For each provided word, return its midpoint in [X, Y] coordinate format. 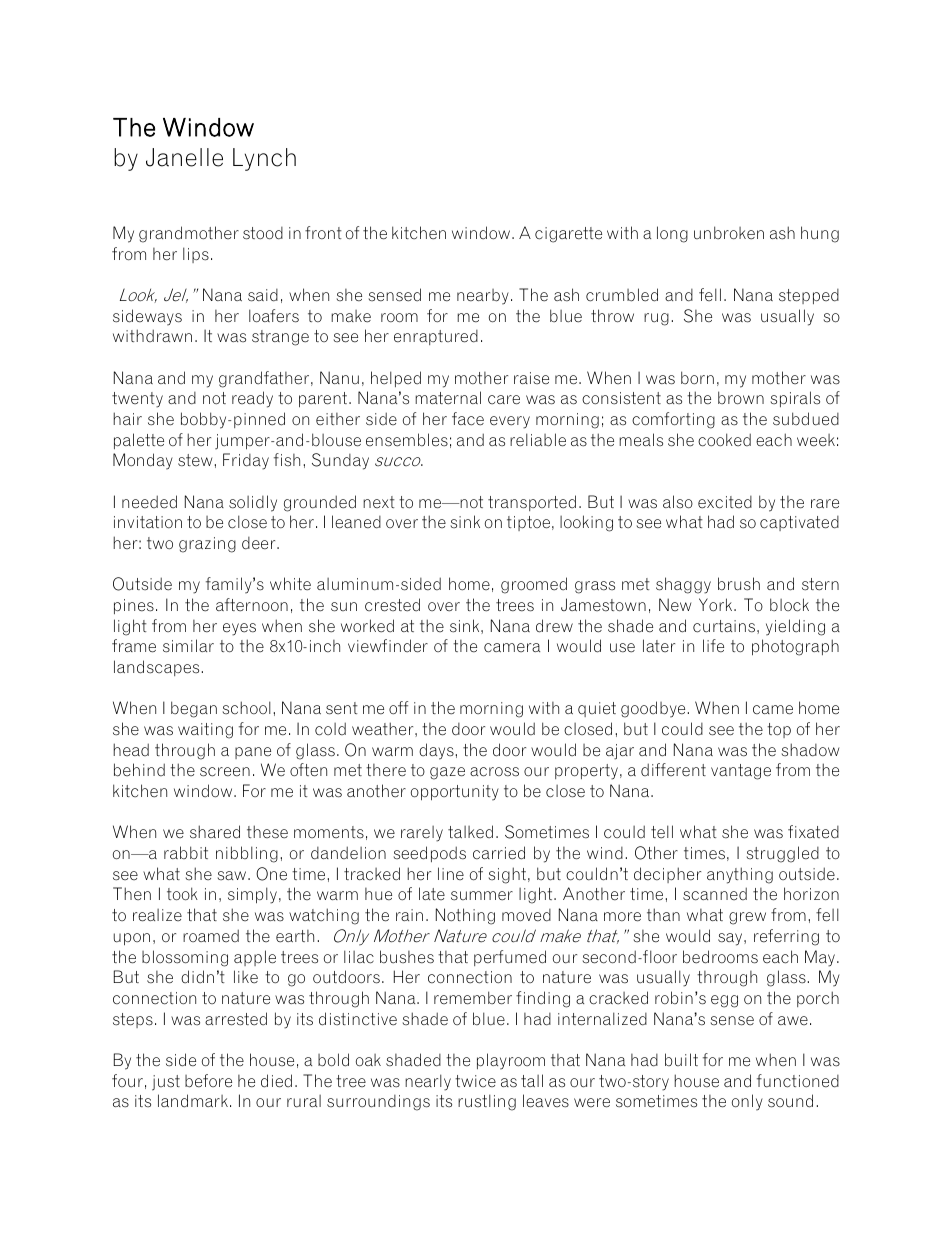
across [494, 772]
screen [225, 772]
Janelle [184, 157]
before [208, 1081]
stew [195, 460]
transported [532, 503]
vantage [741, 772]
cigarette [568, 235]
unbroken [729, 233]
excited [725, 502]
